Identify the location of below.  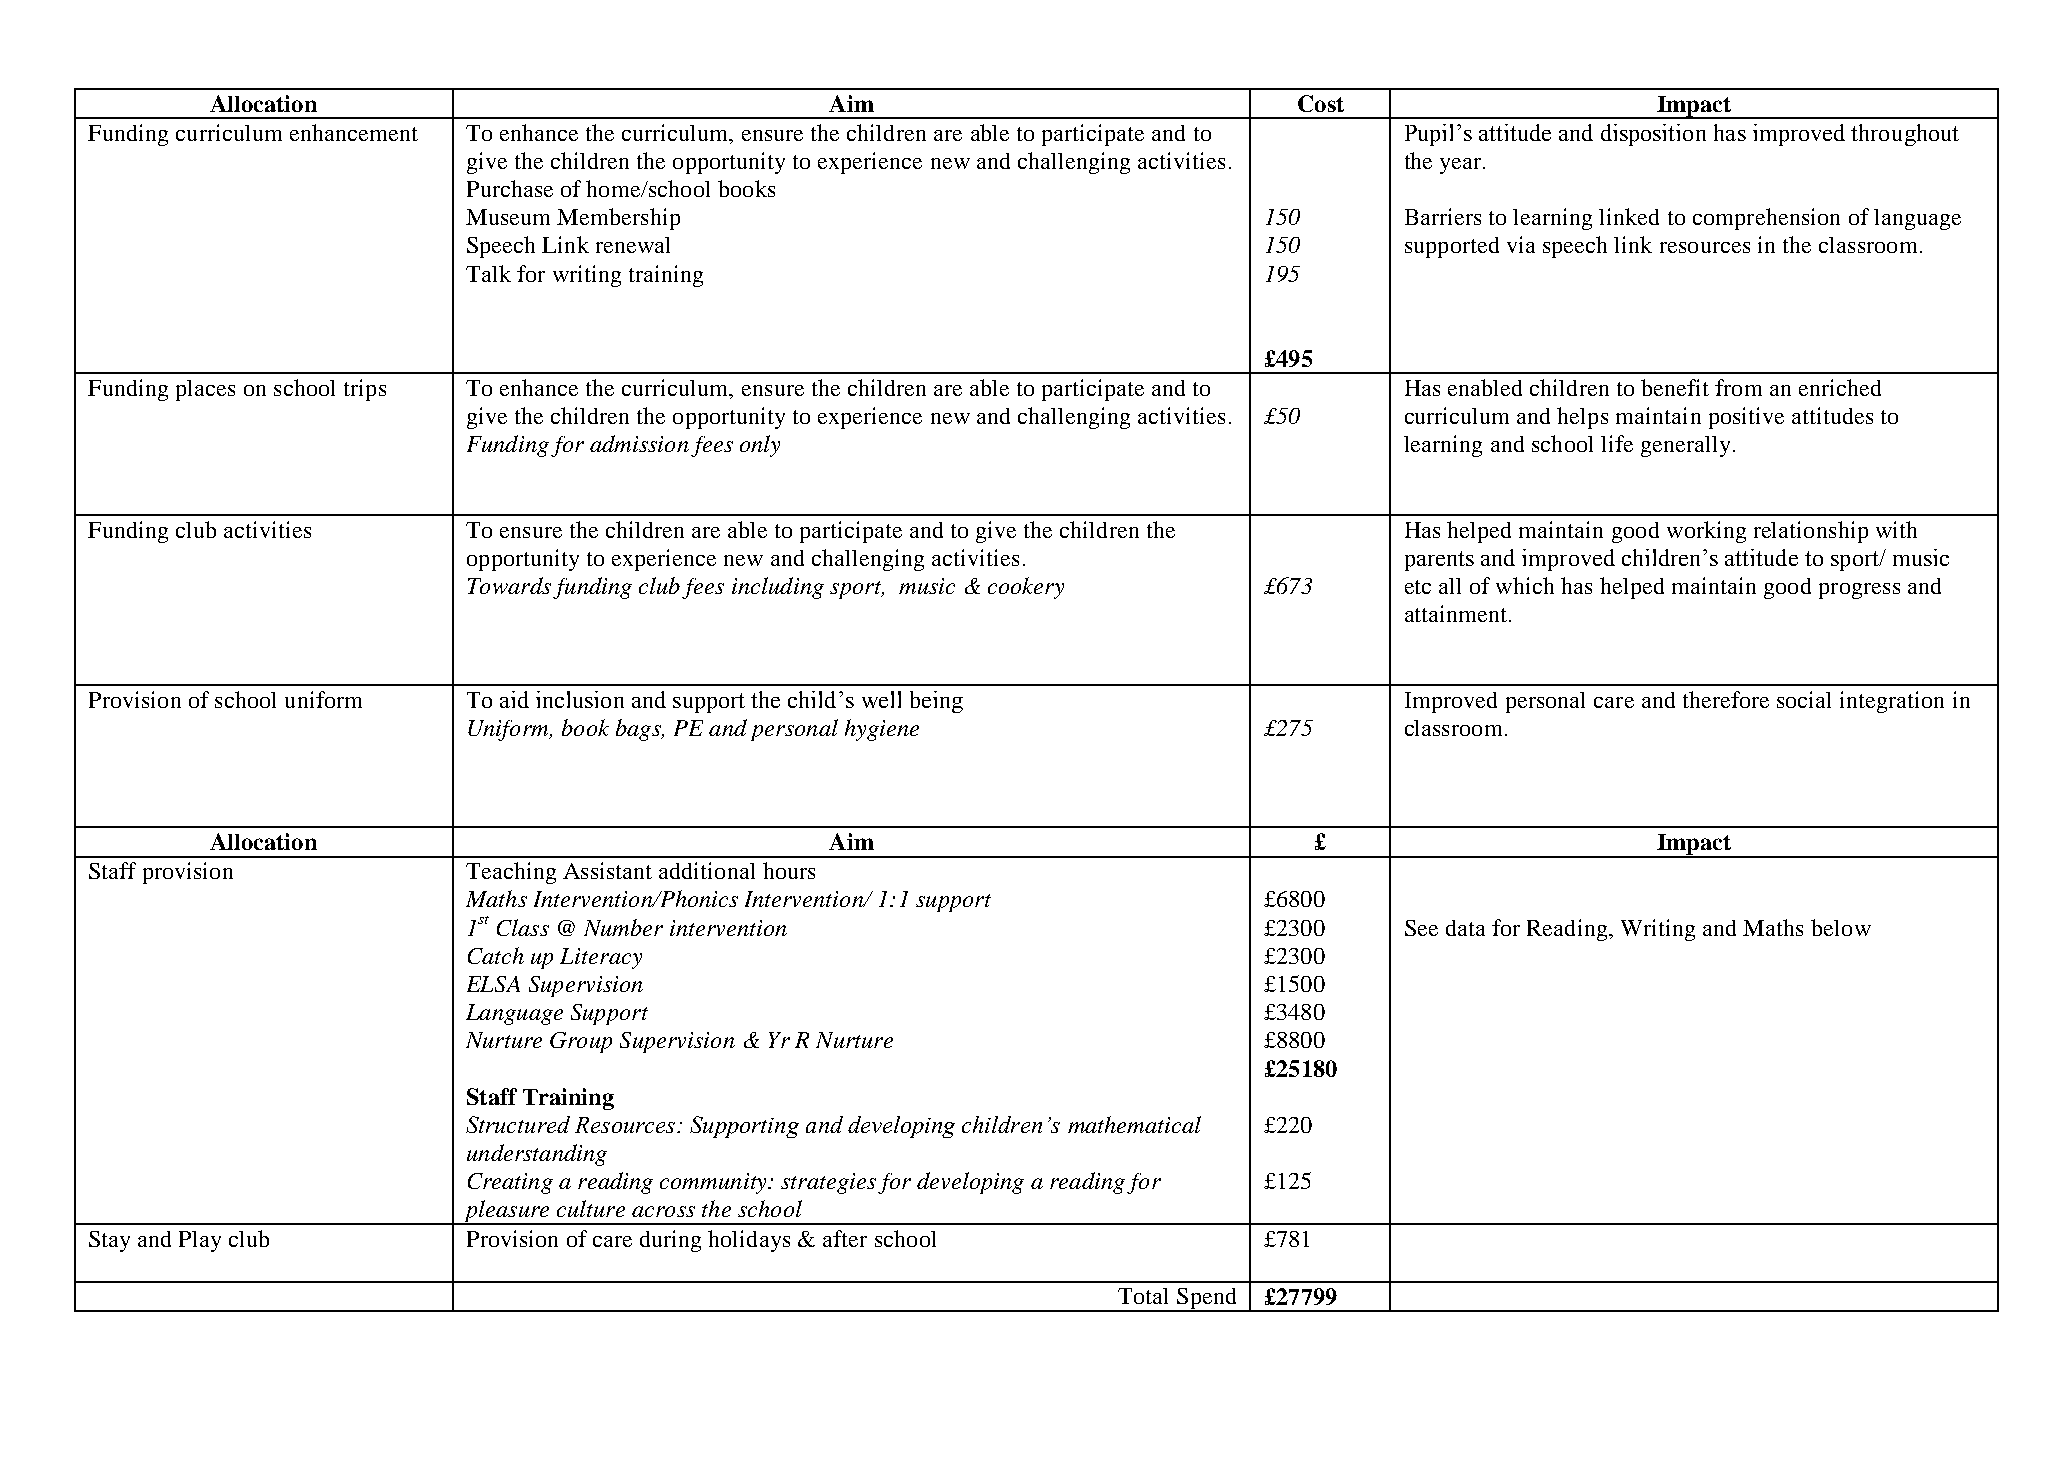
(1841, 927).
